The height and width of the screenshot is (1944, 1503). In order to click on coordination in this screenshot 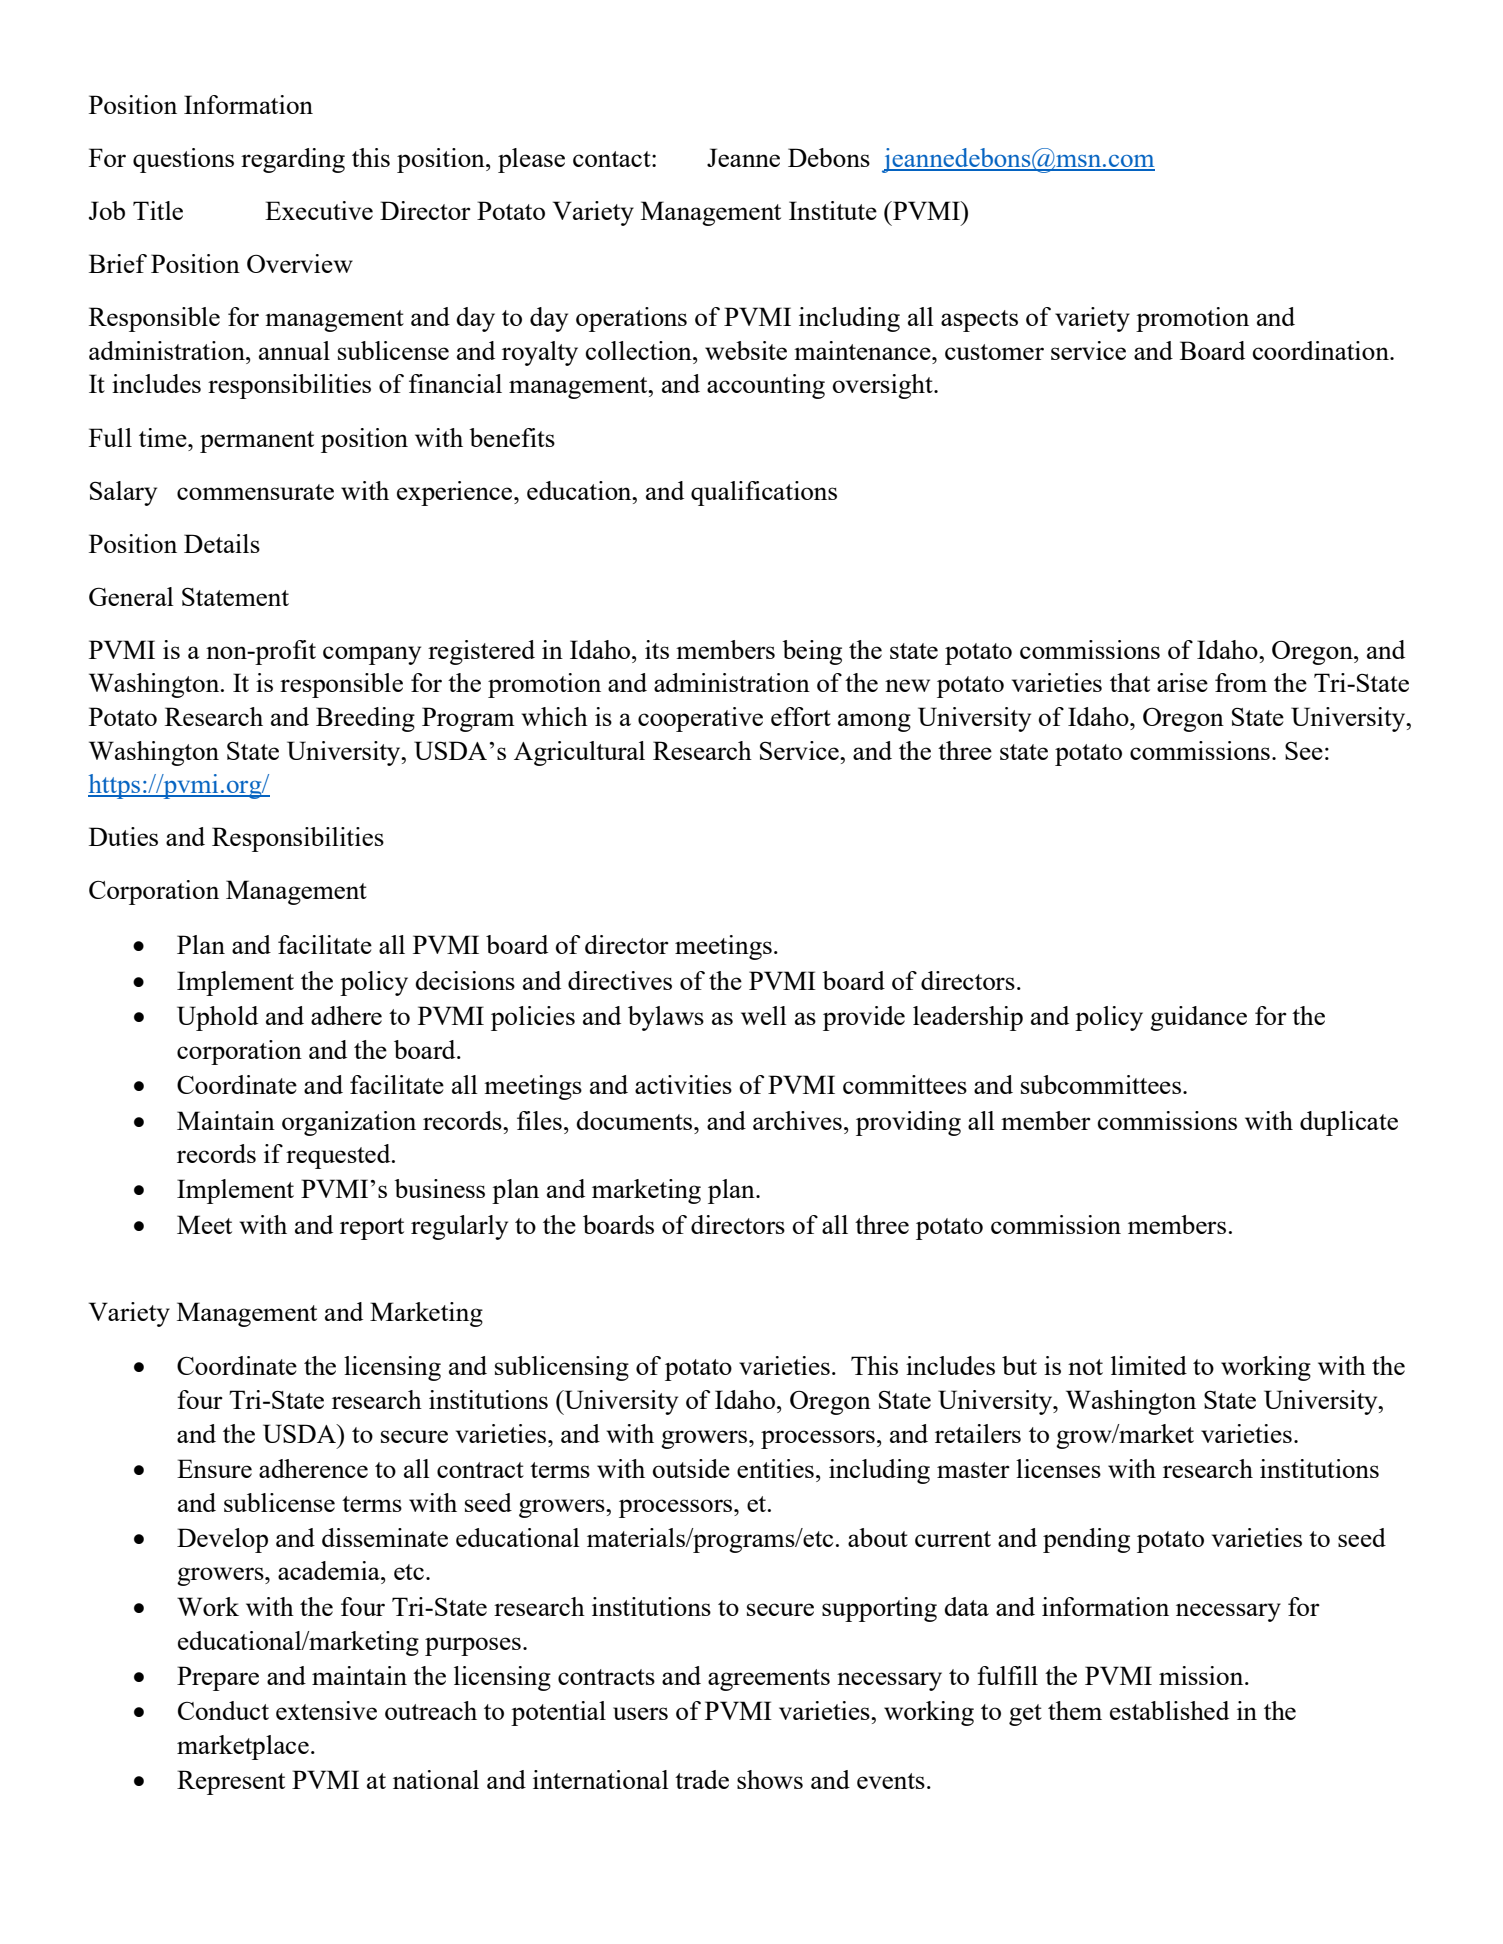, I will do `click(1322, 350)`.
